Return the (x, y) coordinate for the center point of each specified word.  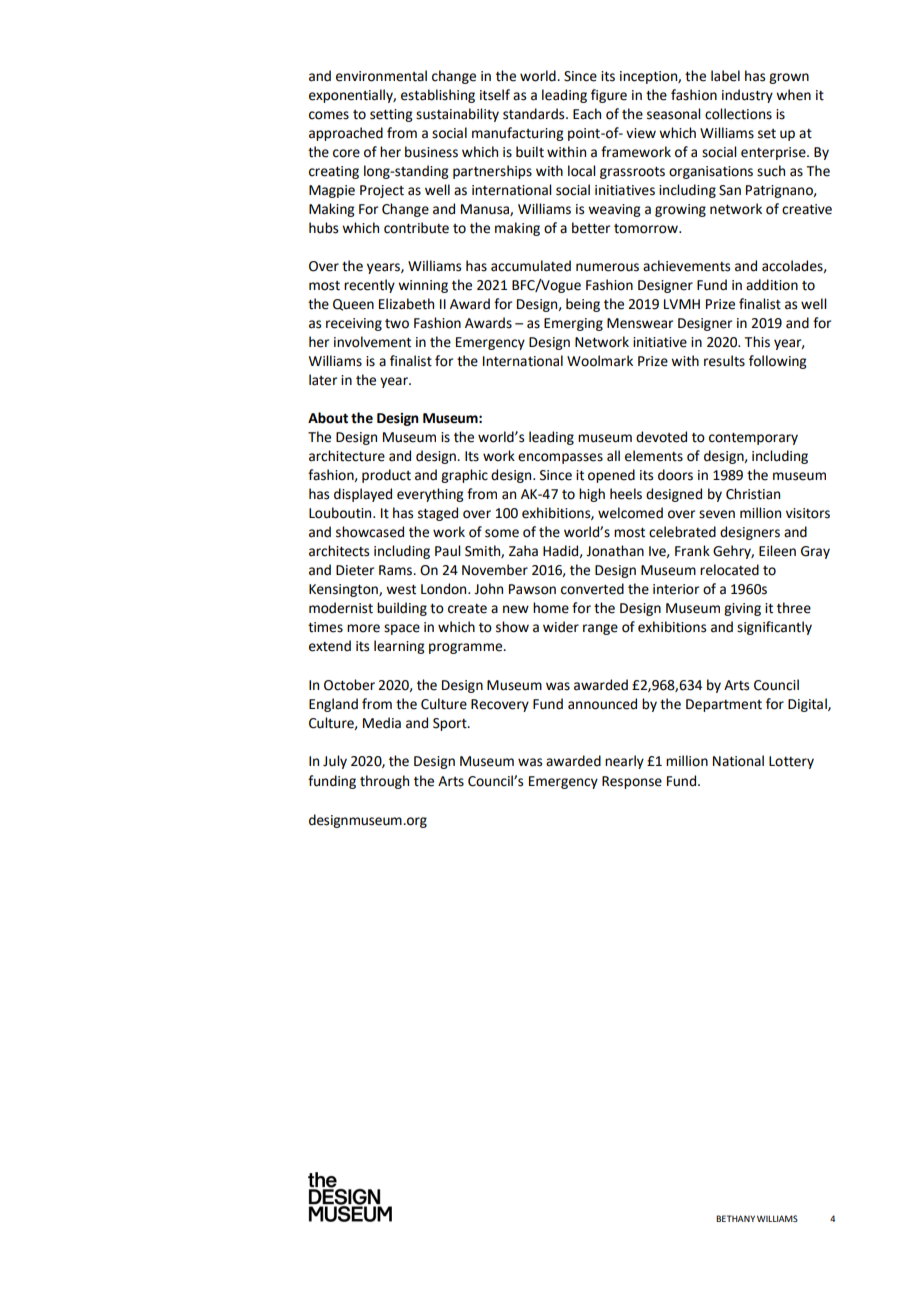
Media (382, 723)
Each (587, 114)
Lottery (791, 762)
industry (747, 96)
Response (632, 782)
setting (391, 115)
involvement (372, 342)
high (592, 495)
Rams (396, 570)
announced (602, 704)
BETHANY (735, 1218)
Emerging (573, 324)
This (757, 342)
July (335, 762)
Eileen (777, 551)
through (384, 782)
